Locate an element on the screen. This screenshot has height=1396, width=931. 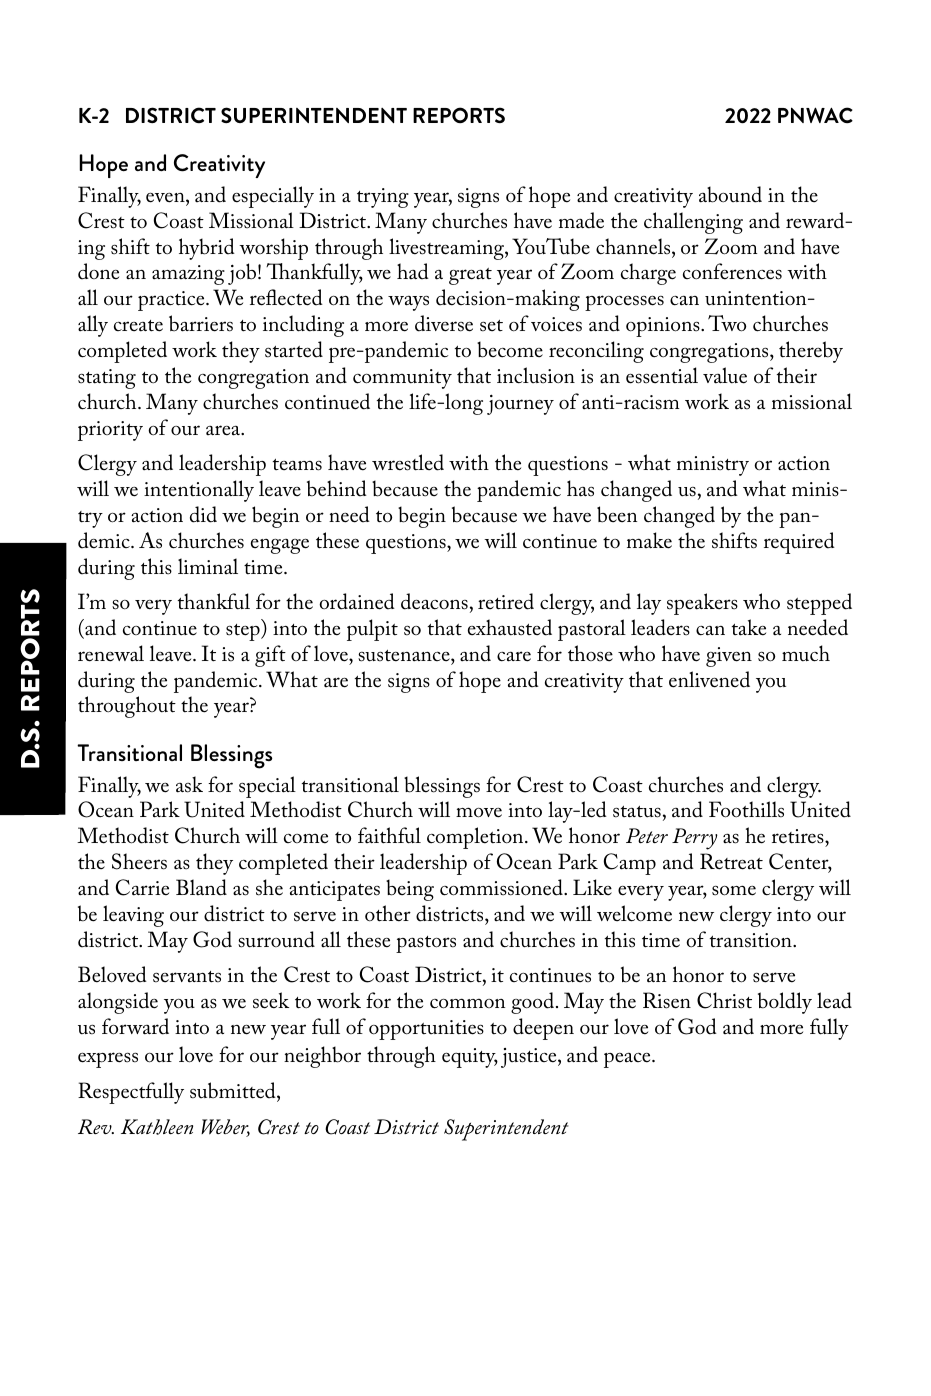
move is located at coordinates (479, 812).
